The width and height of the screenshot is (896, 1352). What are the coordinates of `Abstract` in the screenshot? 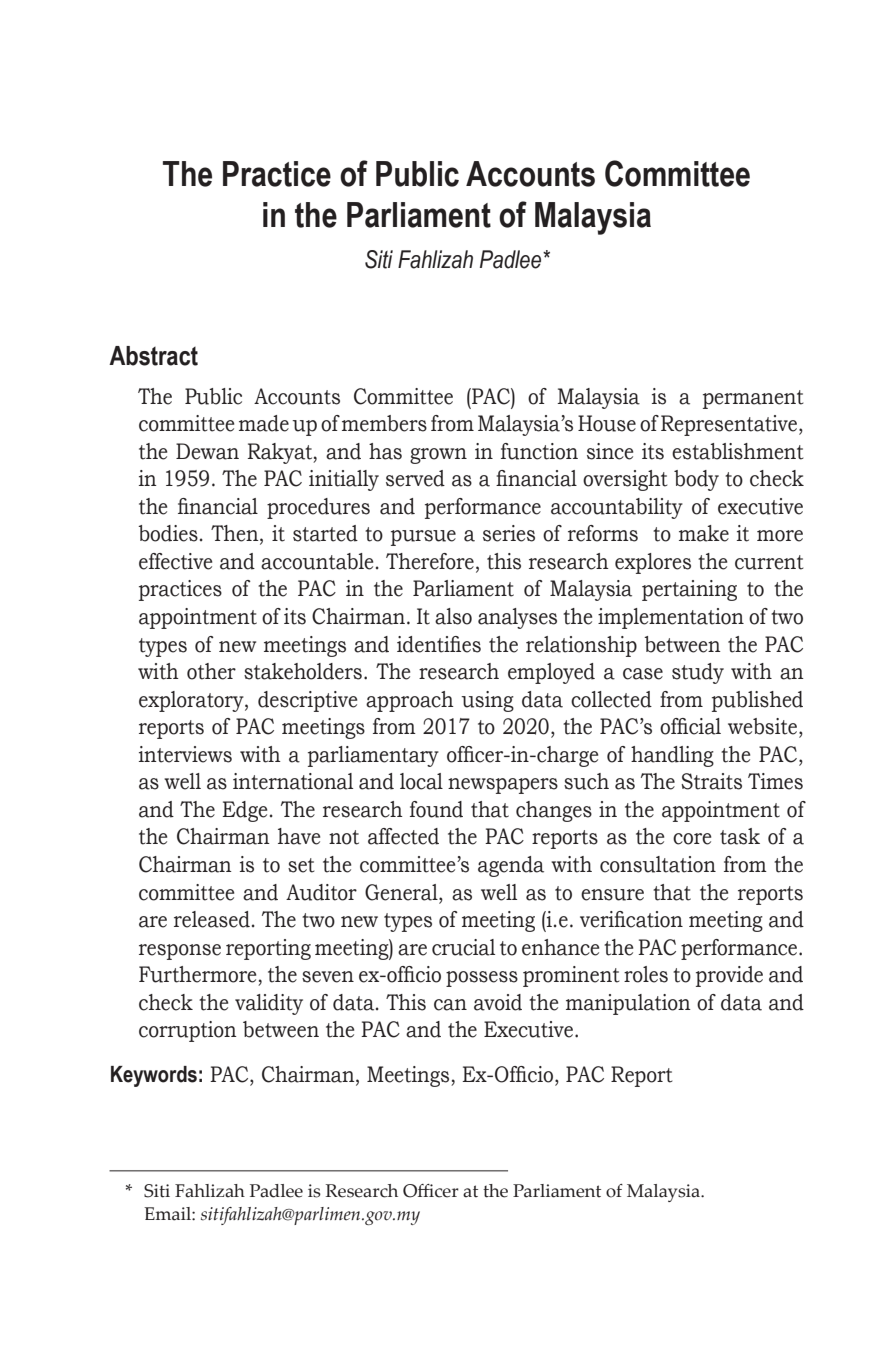 It's located at (153, 356).
